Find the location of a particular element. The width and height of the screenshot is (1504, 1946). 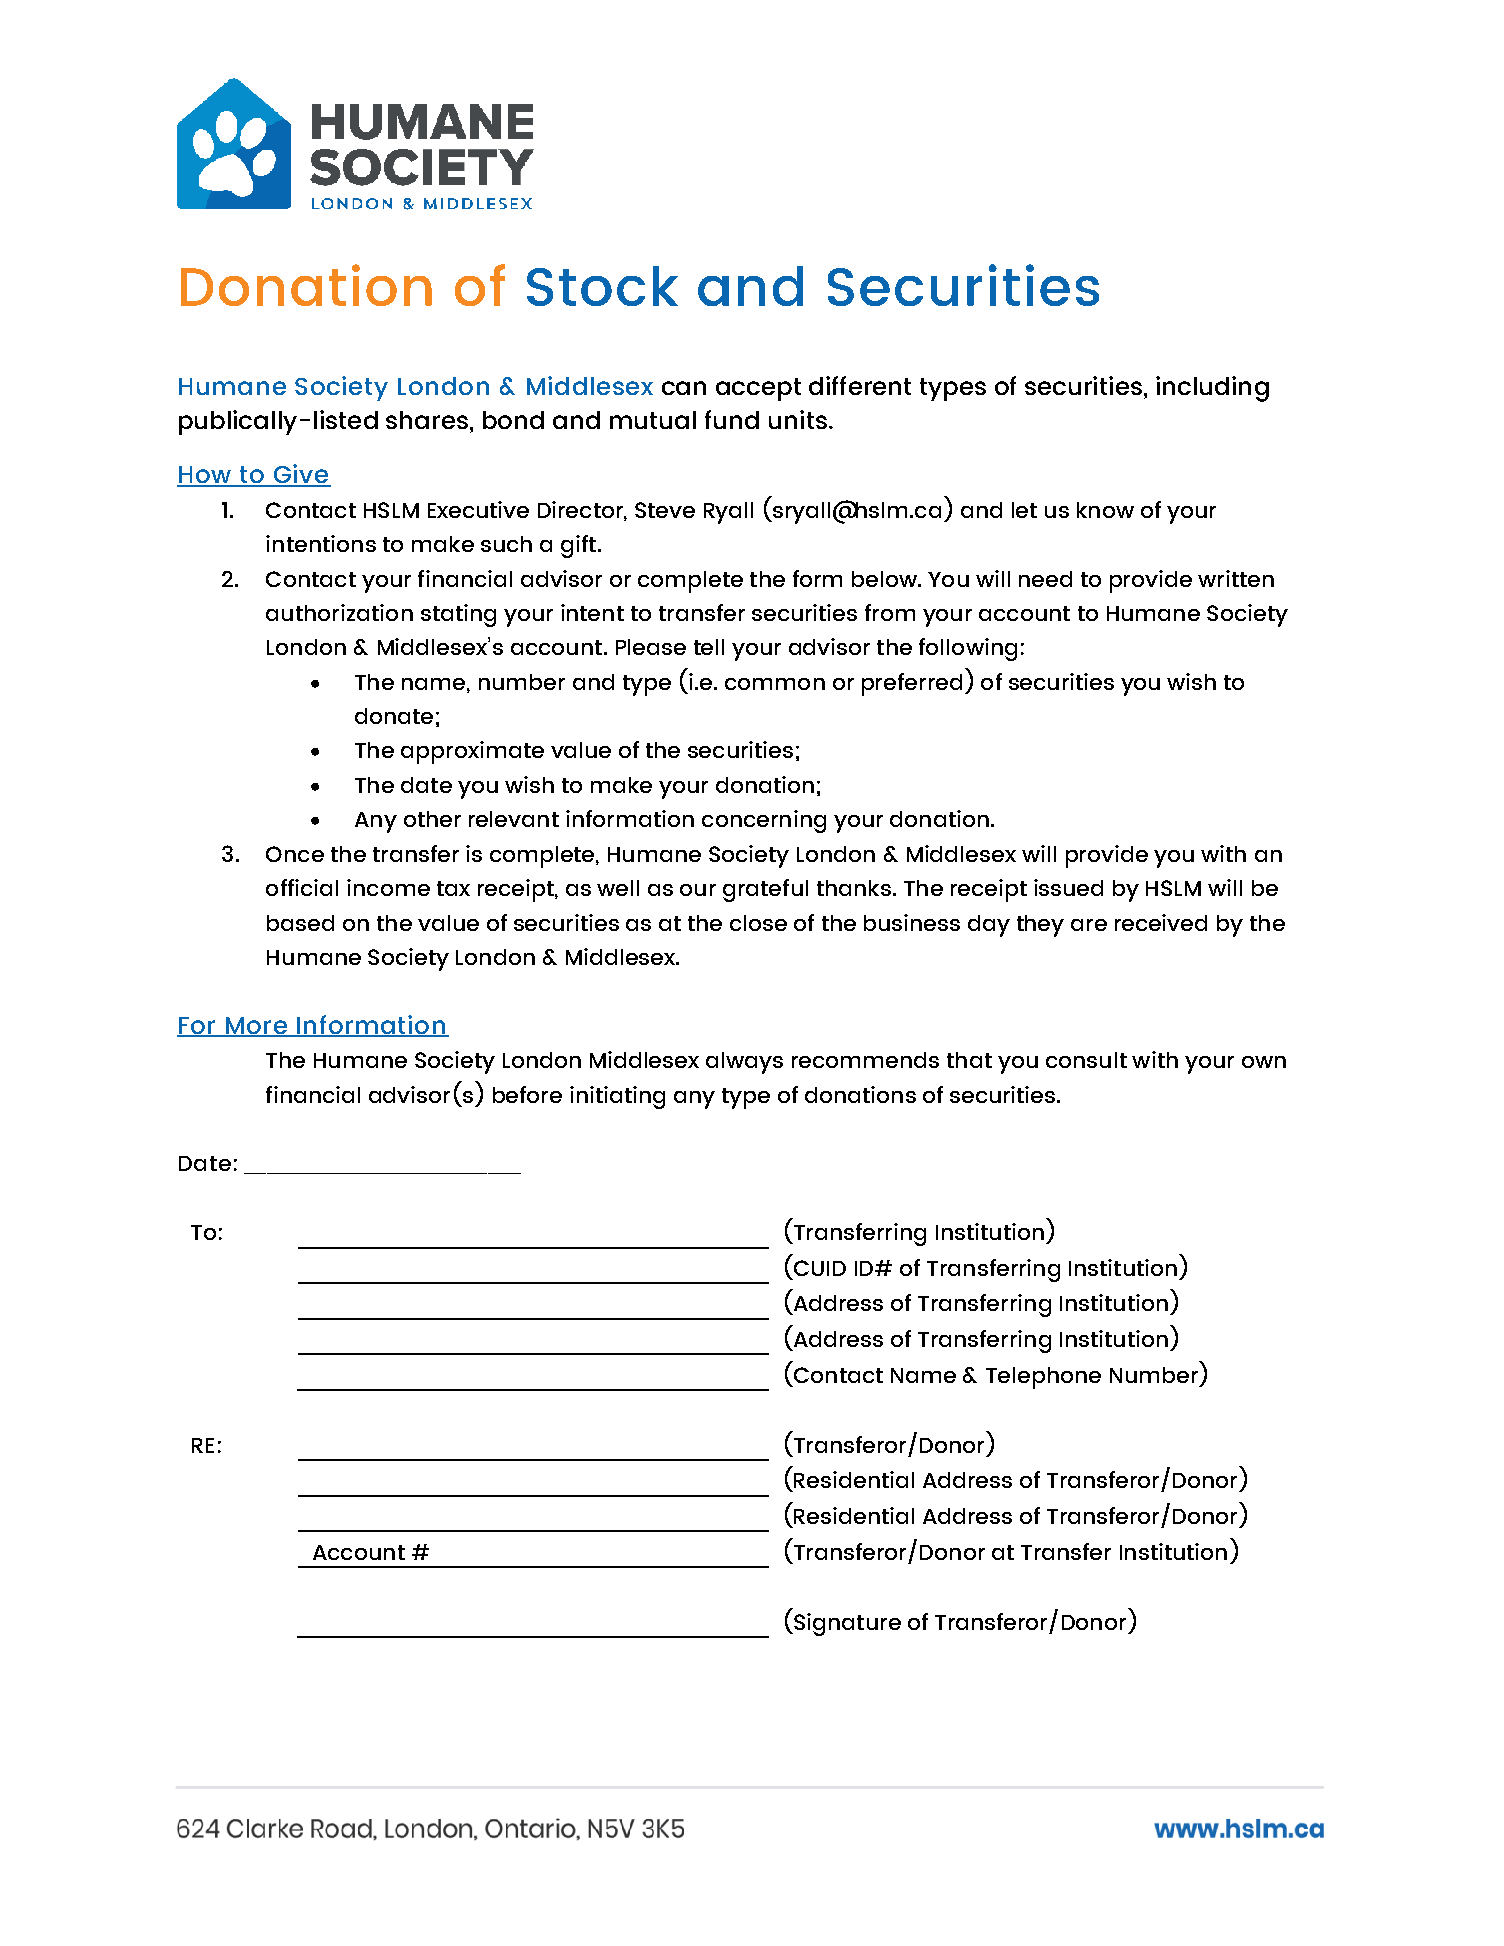

accept is located at coordinates (758, 389).
